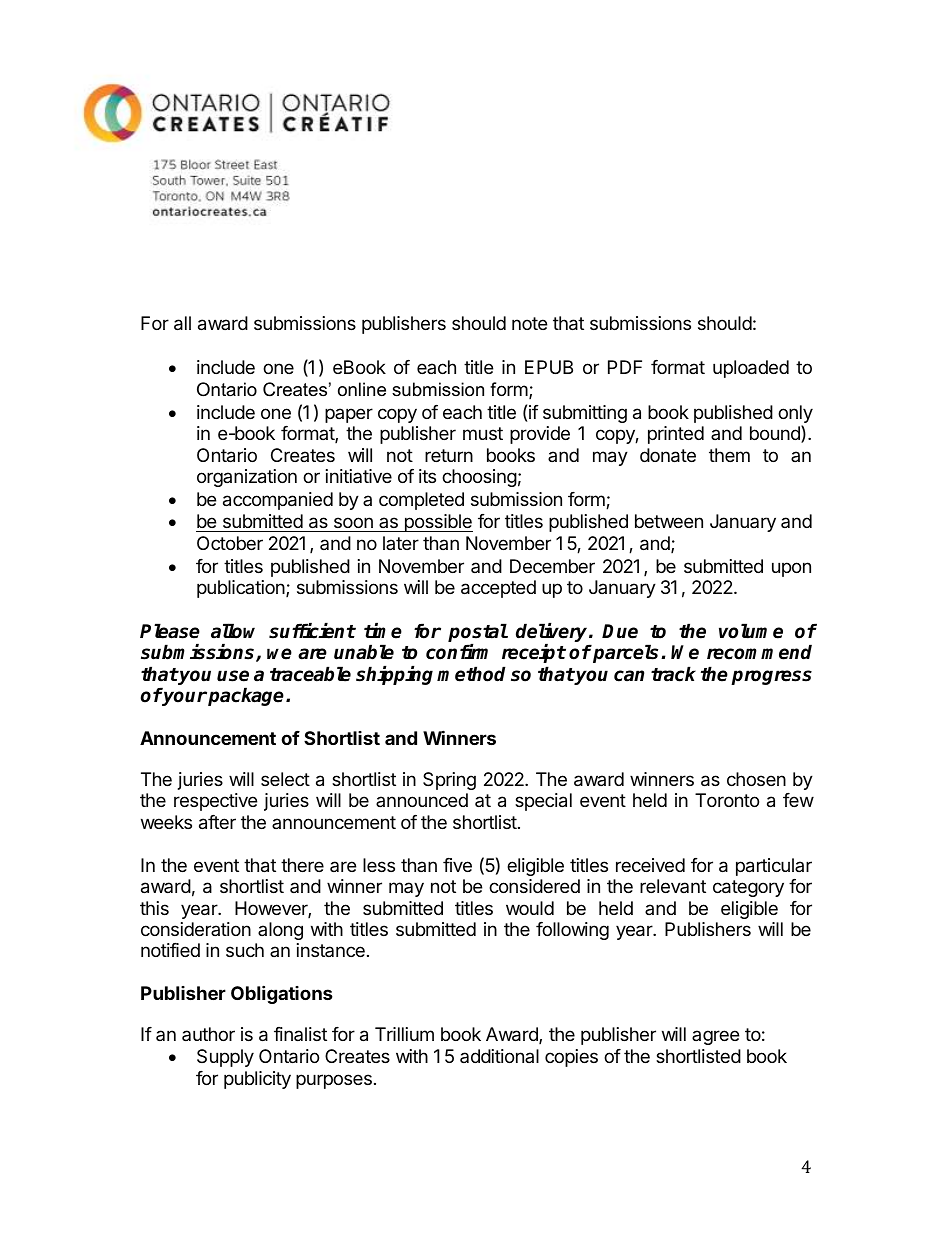 This screenshot has width=952, height=1233. Describe the element at coordinates (217, 822) in the screenshot. I see `after` at that location.
